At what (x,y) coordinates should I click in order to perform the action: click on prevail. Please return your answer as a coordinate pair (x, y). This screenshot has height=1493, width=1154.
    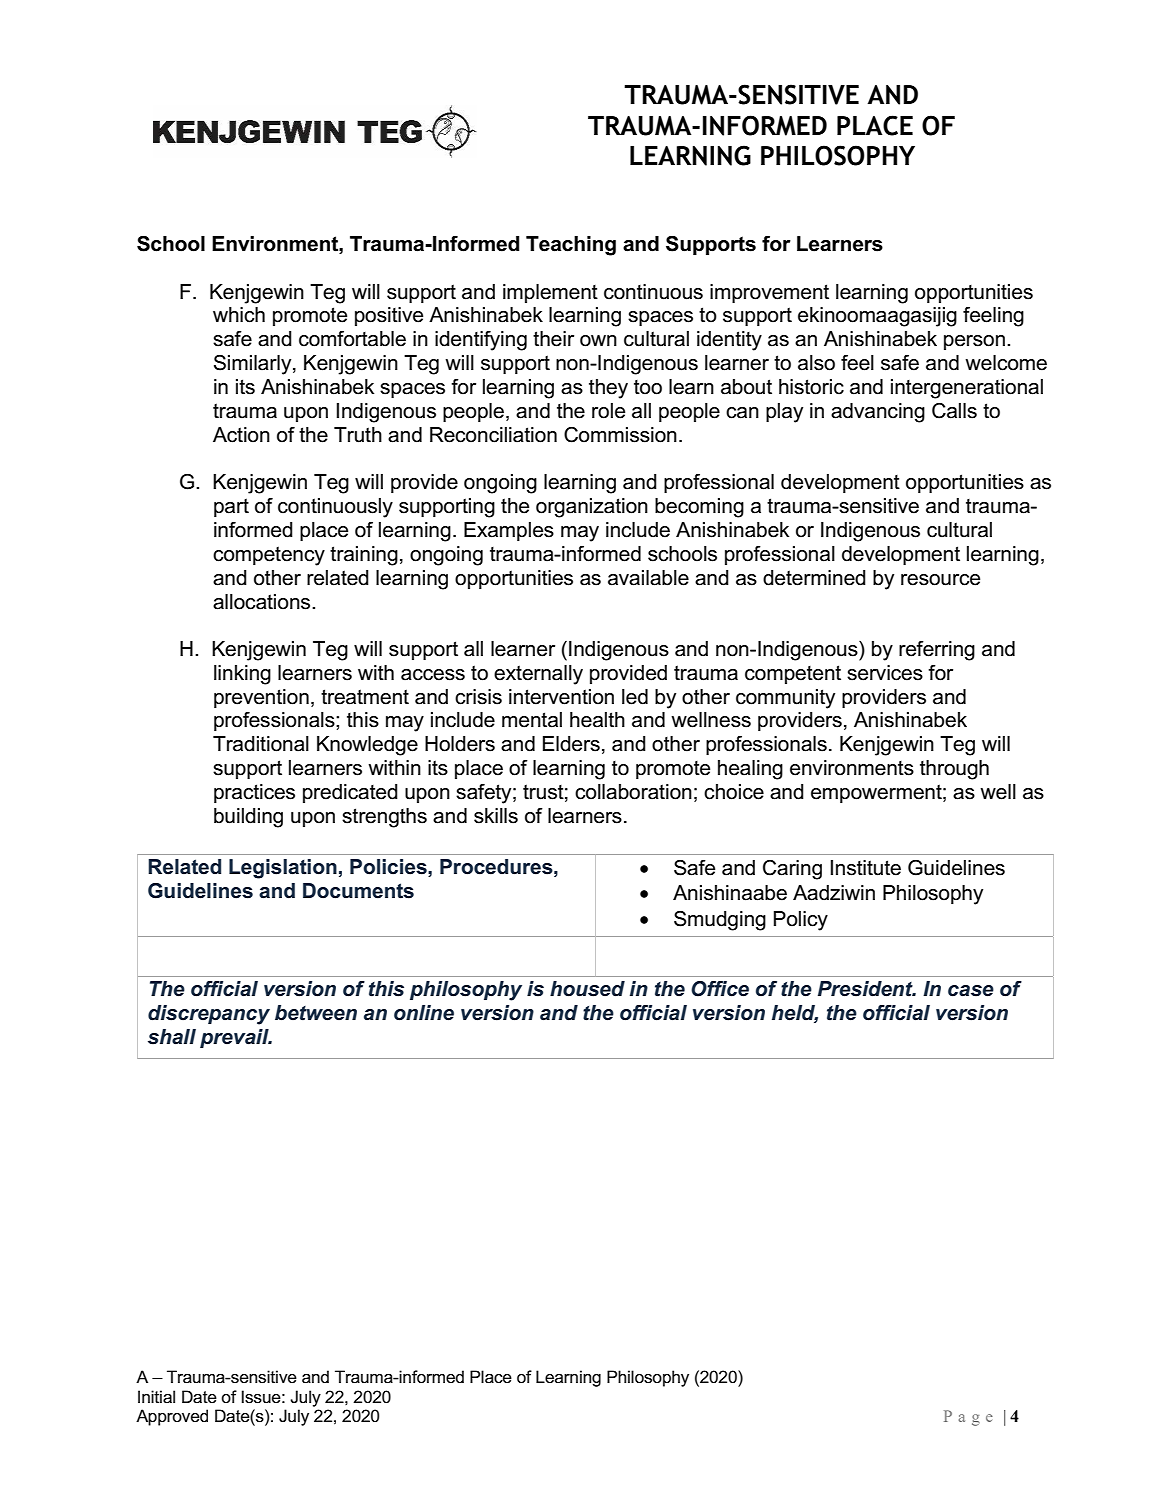
    Looking at the image, I should click on (235, 1038).
